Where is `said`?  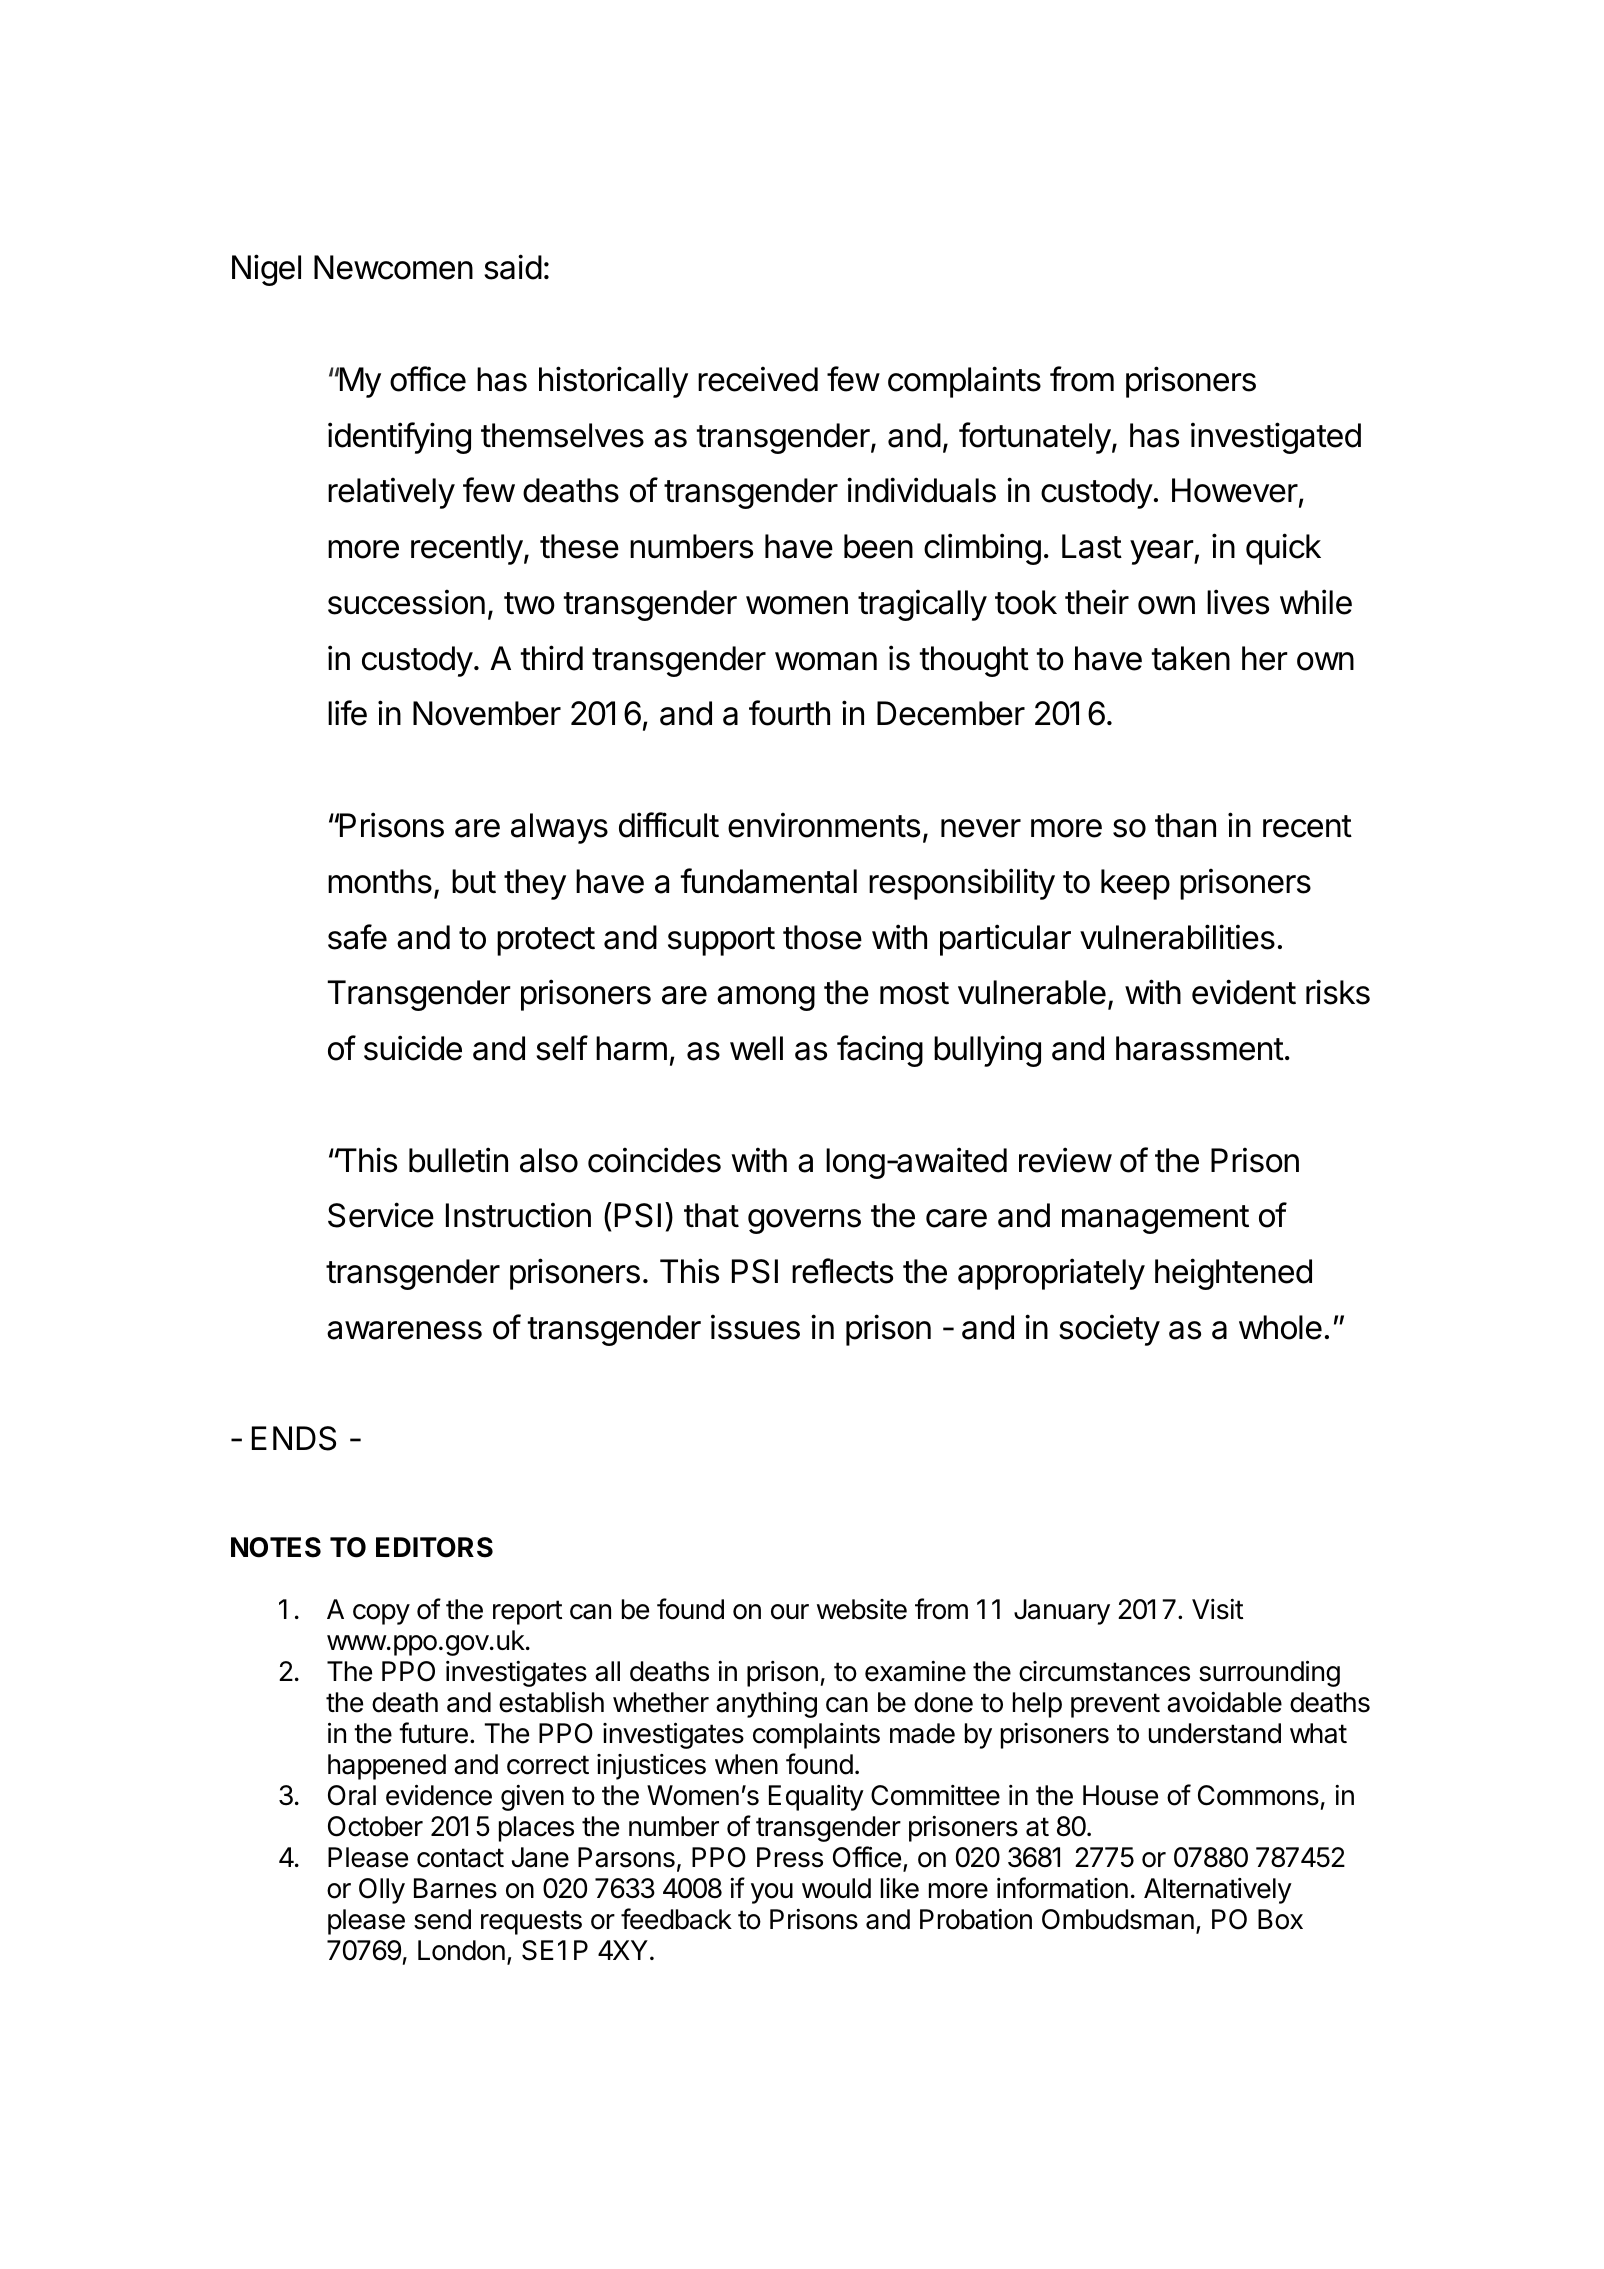
said is located at coordinates (513, 267).
